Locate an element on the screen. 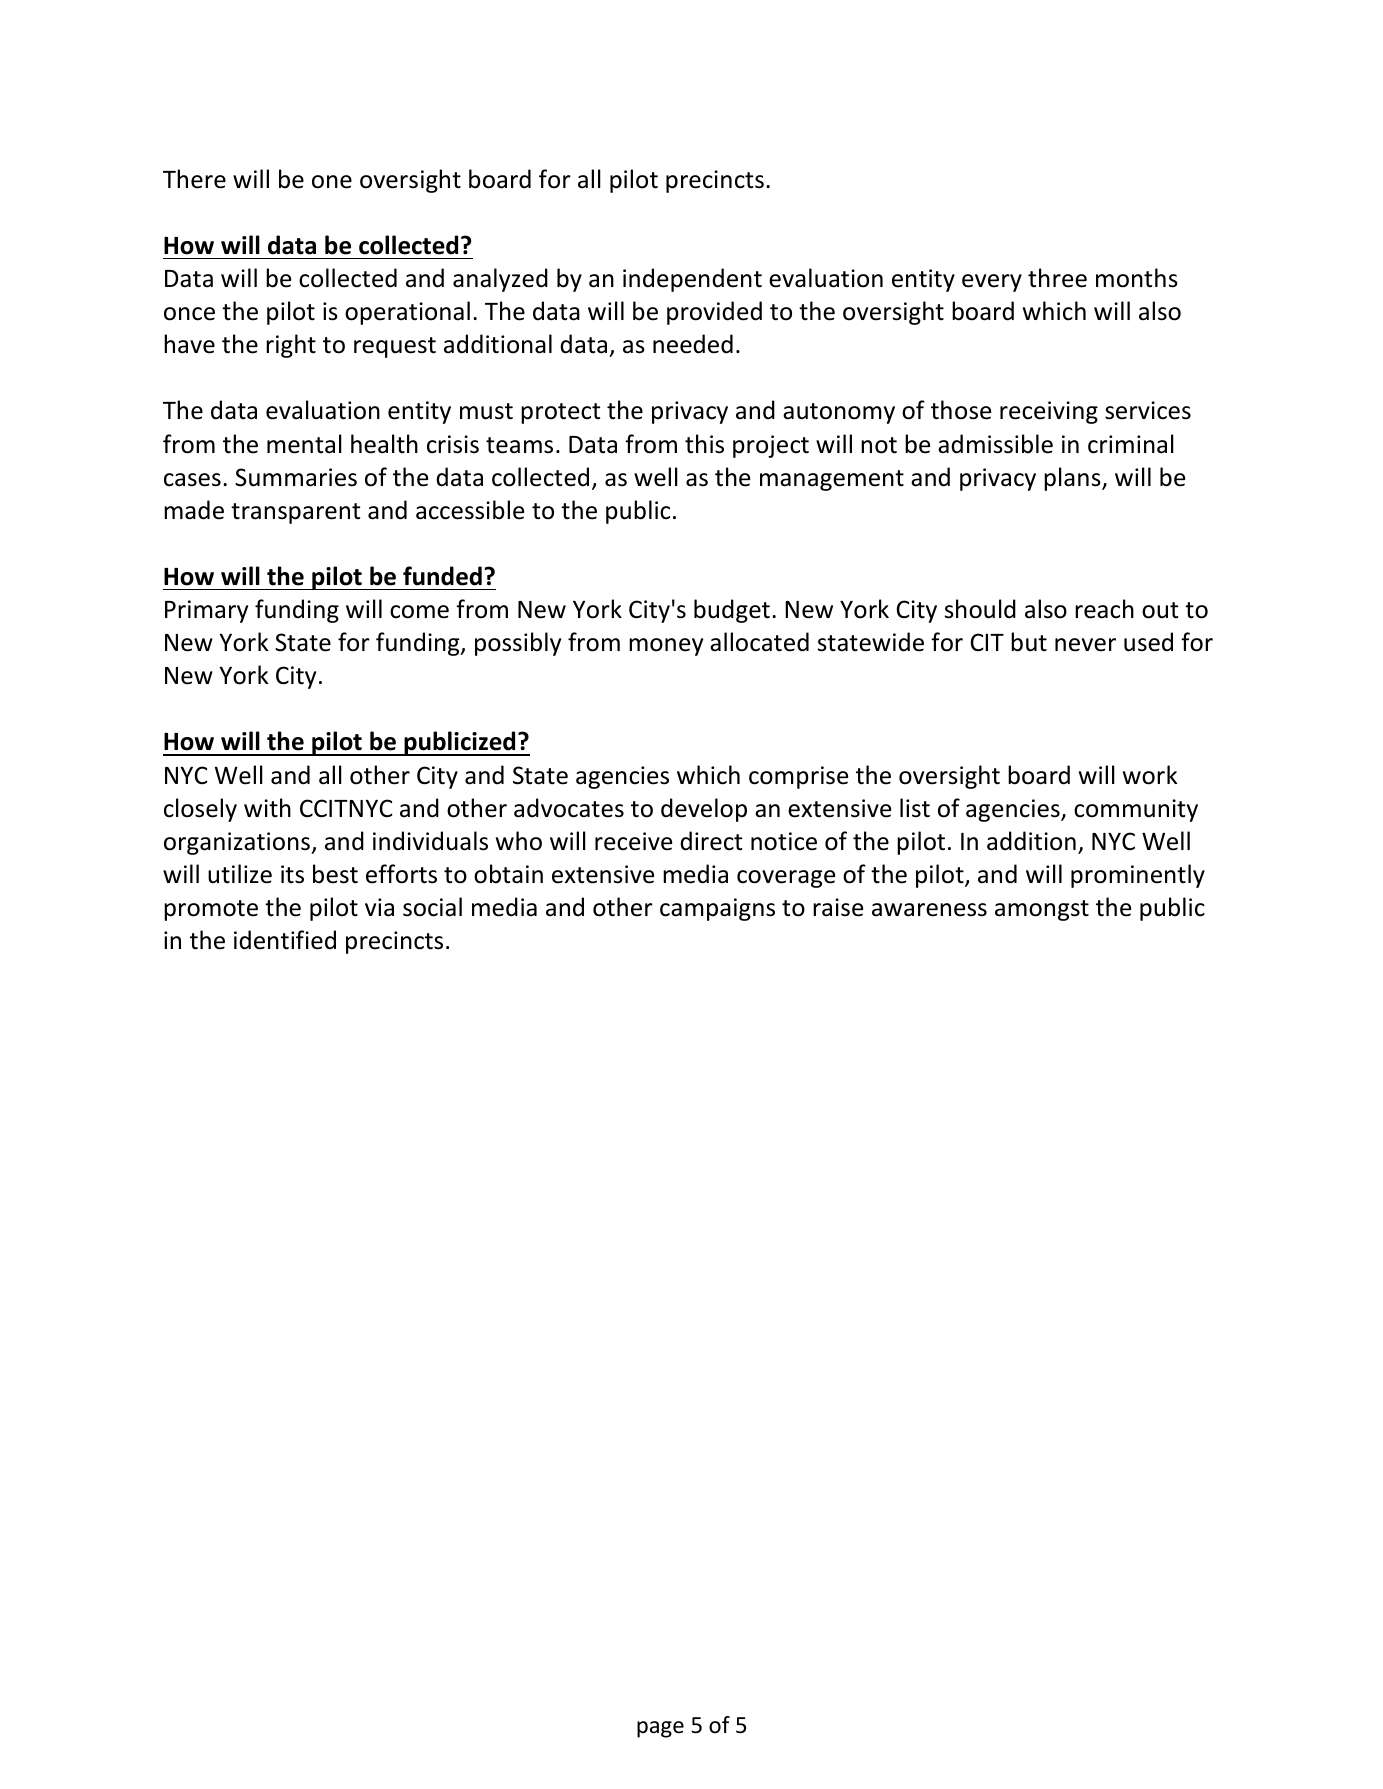 The image size is (1383, 1789). page is located at coordinates (660, 1729).
